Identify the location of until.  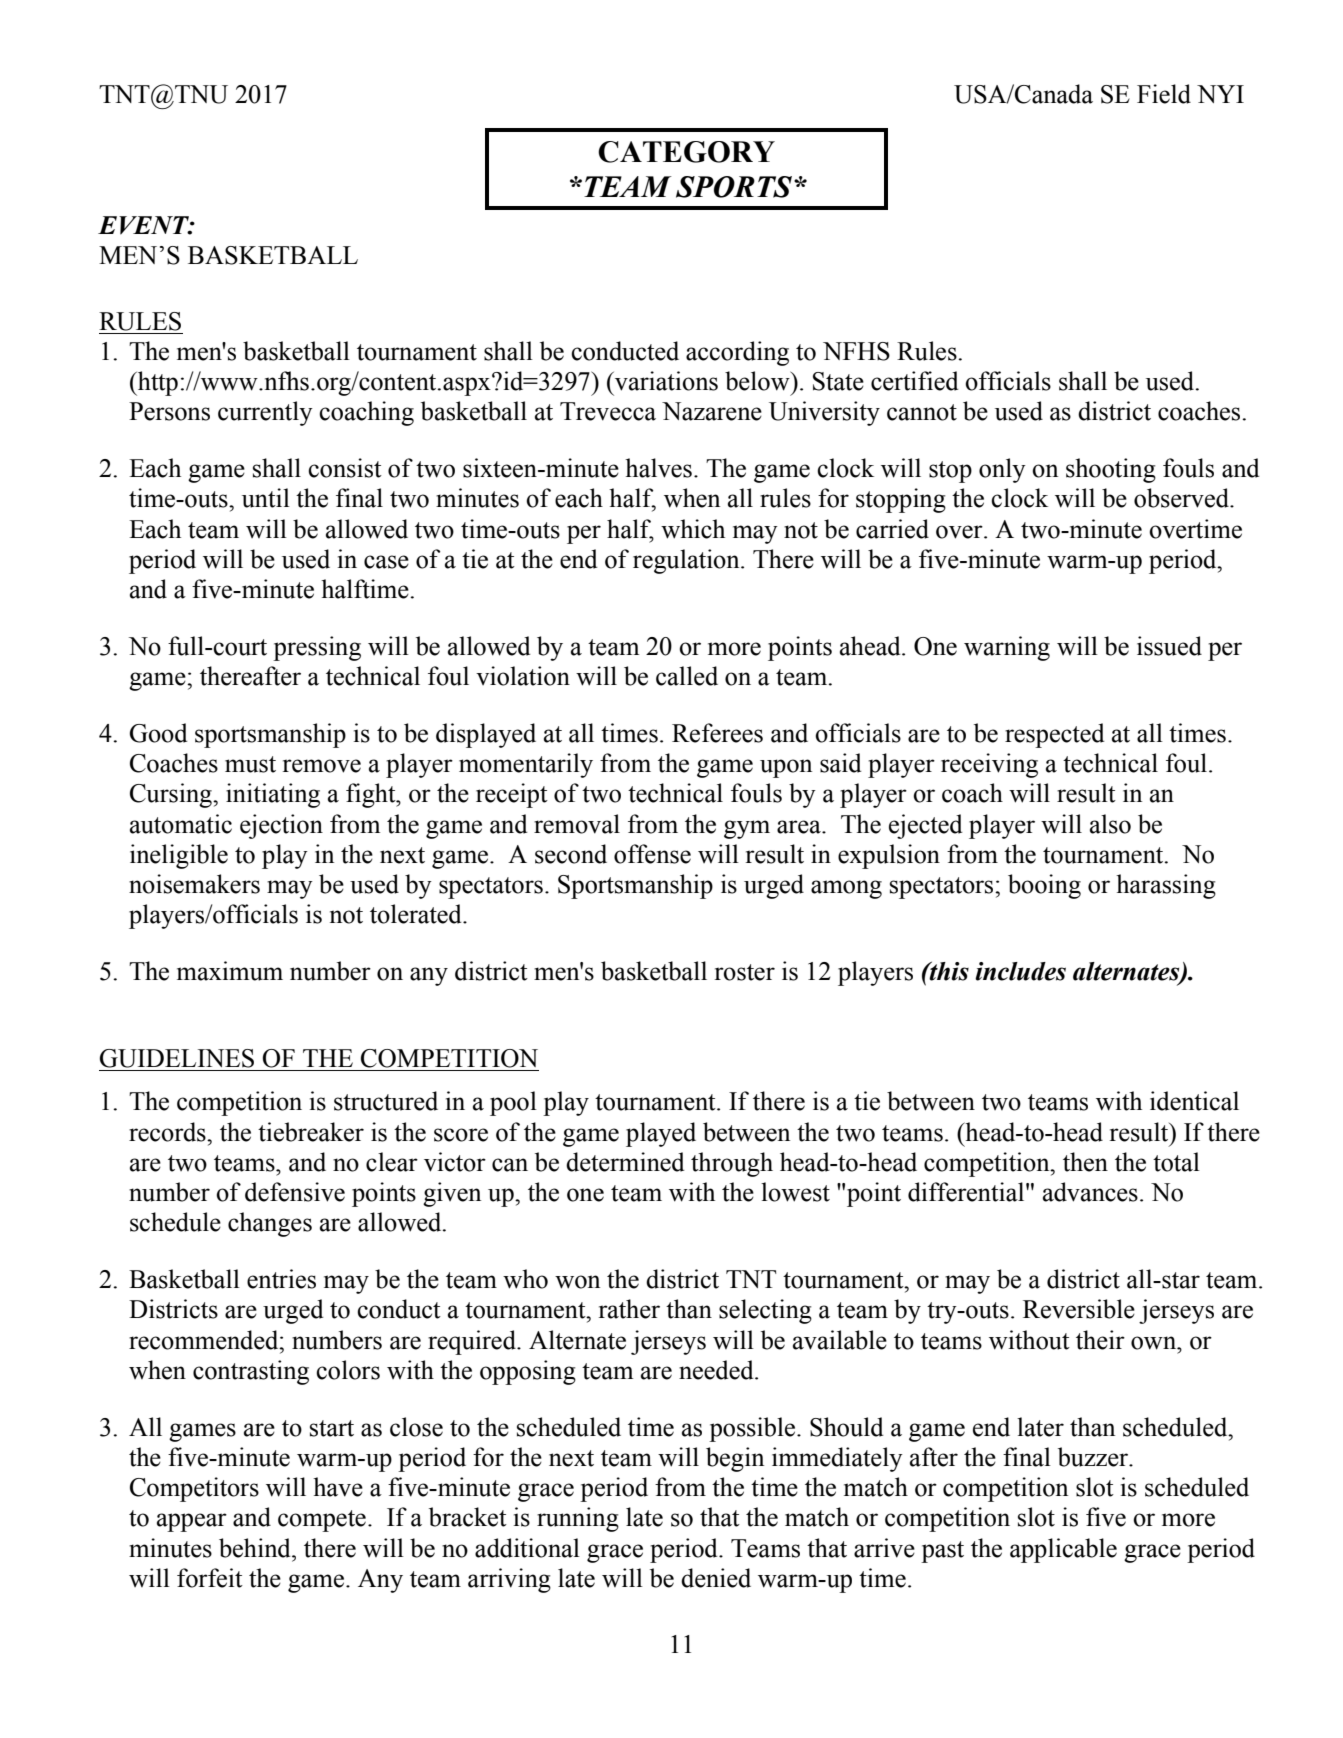
(266, 498).
